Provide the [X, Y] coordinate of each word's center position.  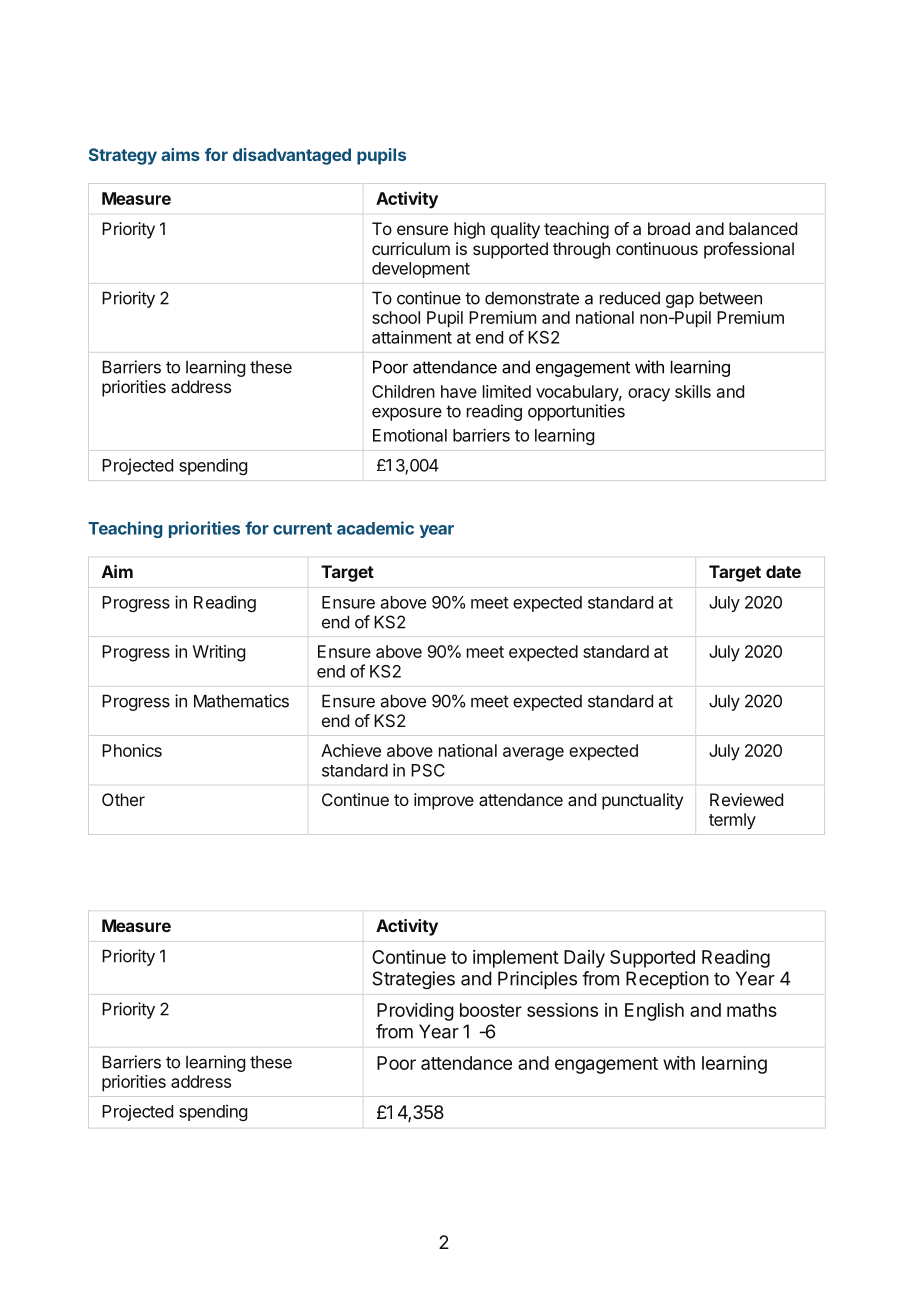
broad [669, 228]
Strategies [413, 980]
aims [180, 154]
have [459, 391]
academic [375, 528]
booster [491, 1010]
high [469, 230]
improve [444, 801]
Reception [667, 980]
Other [123, 799]
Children [403, 391]
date [783, 571]
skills [693, 391]
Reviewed [746, 799]
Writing [219, 653]
